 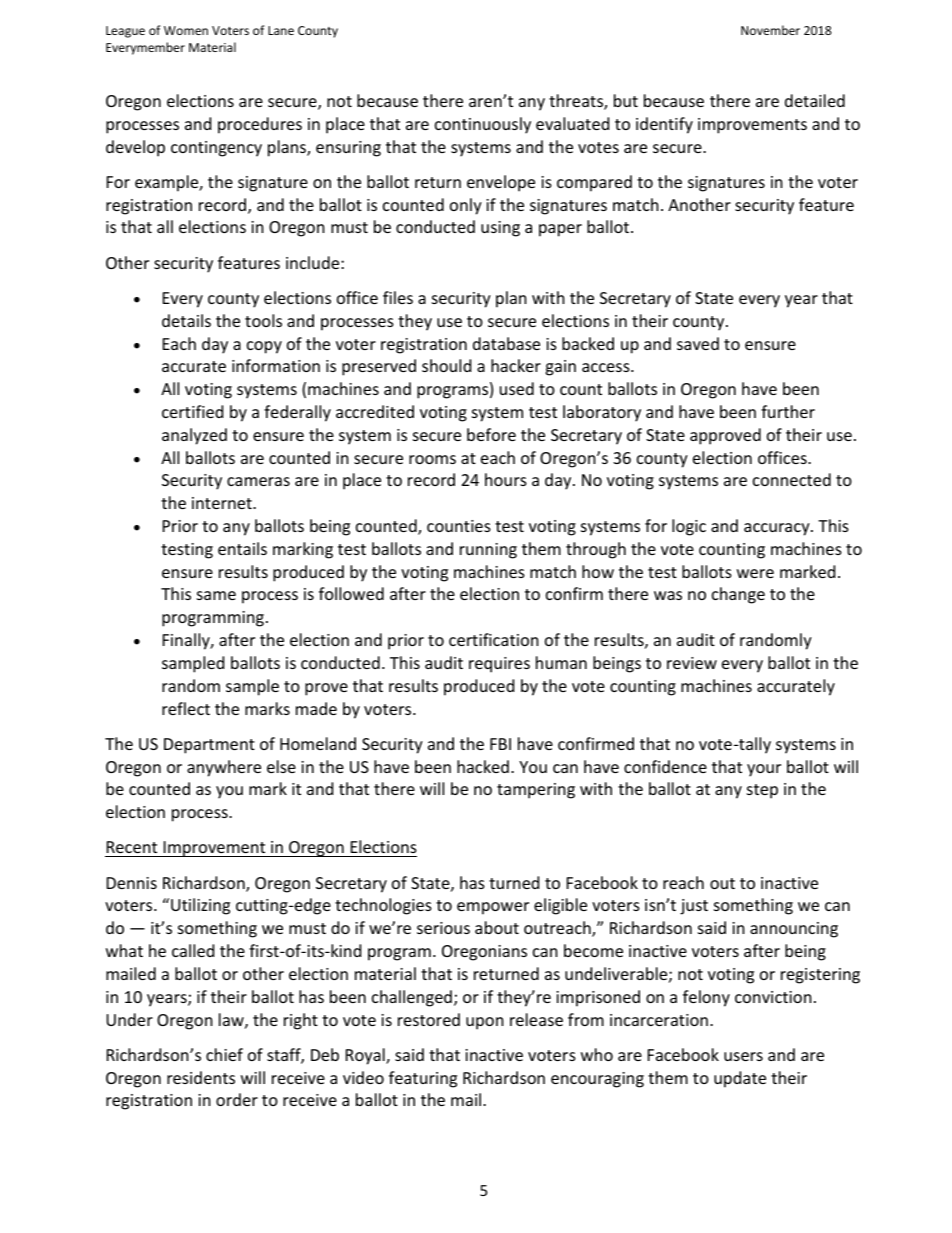 I want to click on residents, so click(x=201, y=1077).
